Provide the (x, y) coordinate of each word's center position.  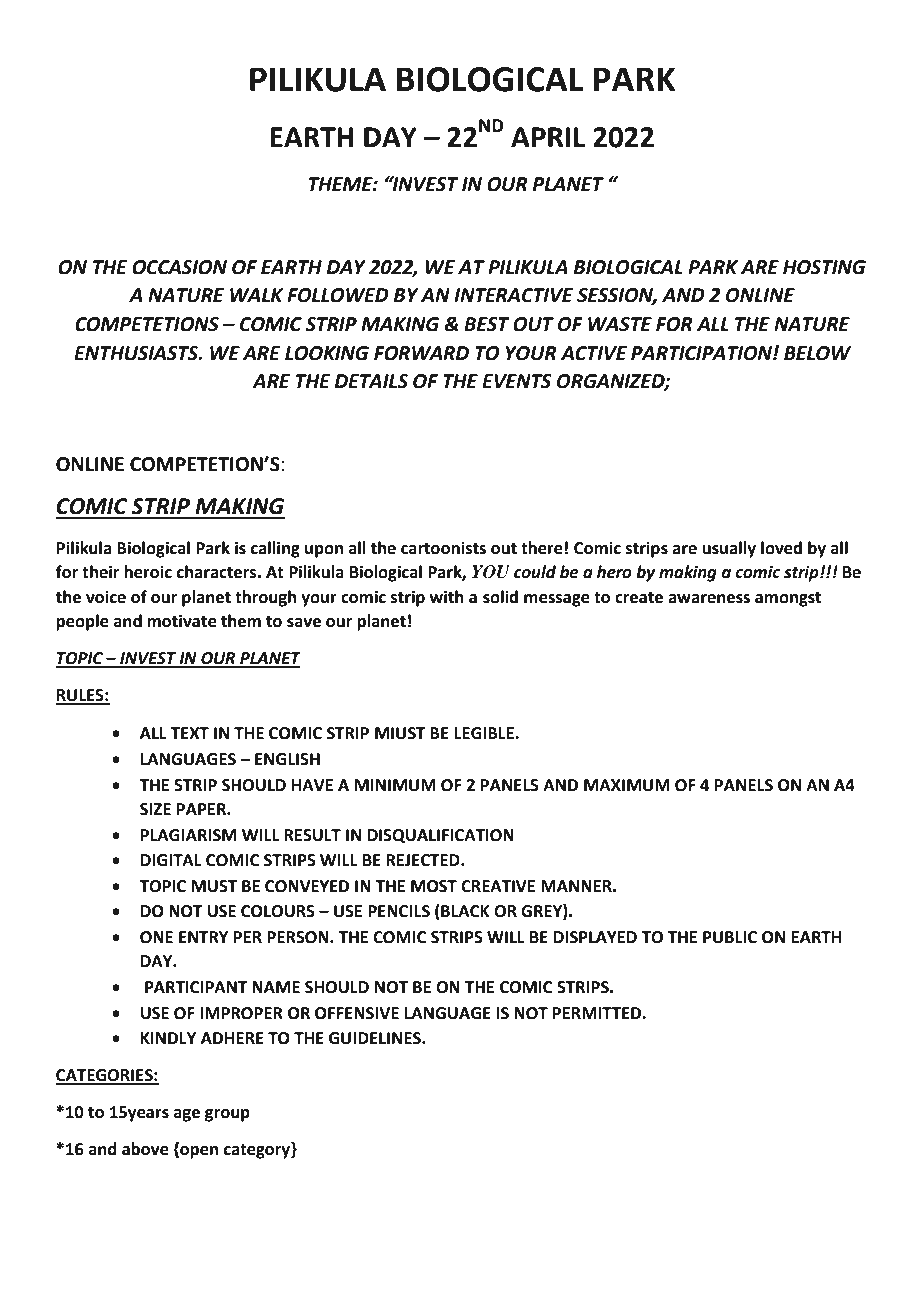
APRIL (548, 137)
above (145, 1149)
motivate (182, 621)
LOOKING (327, 353)
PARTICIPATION (702, 353)
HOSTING (824, 267)
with (446, 597)
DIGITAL (171, 860)
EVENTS (517, 381)
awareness (709, 599)
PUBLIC (730, 937)
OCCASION (179, 267)
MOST (434, 886)
